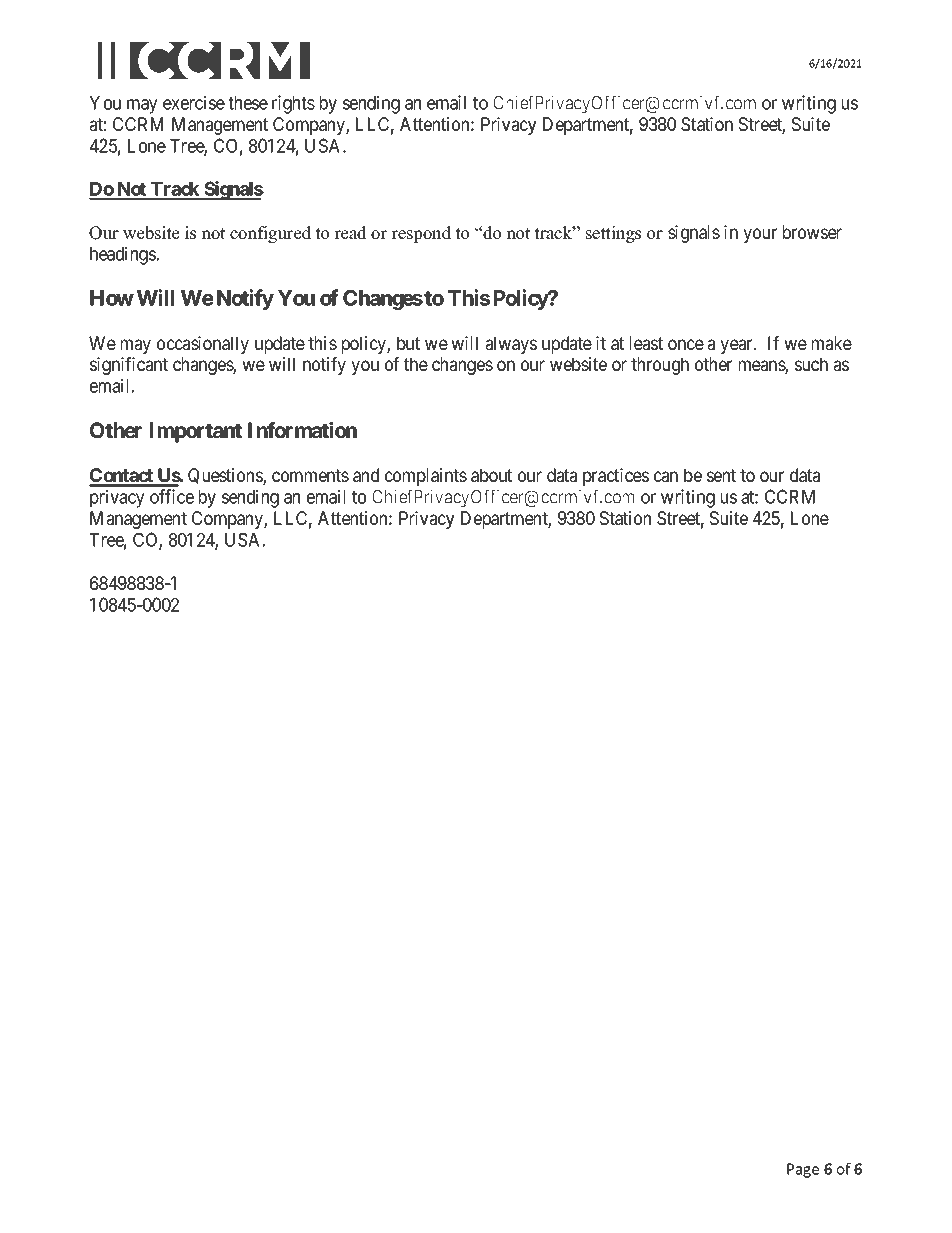  Describe the element at coordinates (803, 1170) in the screenshot. I see `Page` at that location.
